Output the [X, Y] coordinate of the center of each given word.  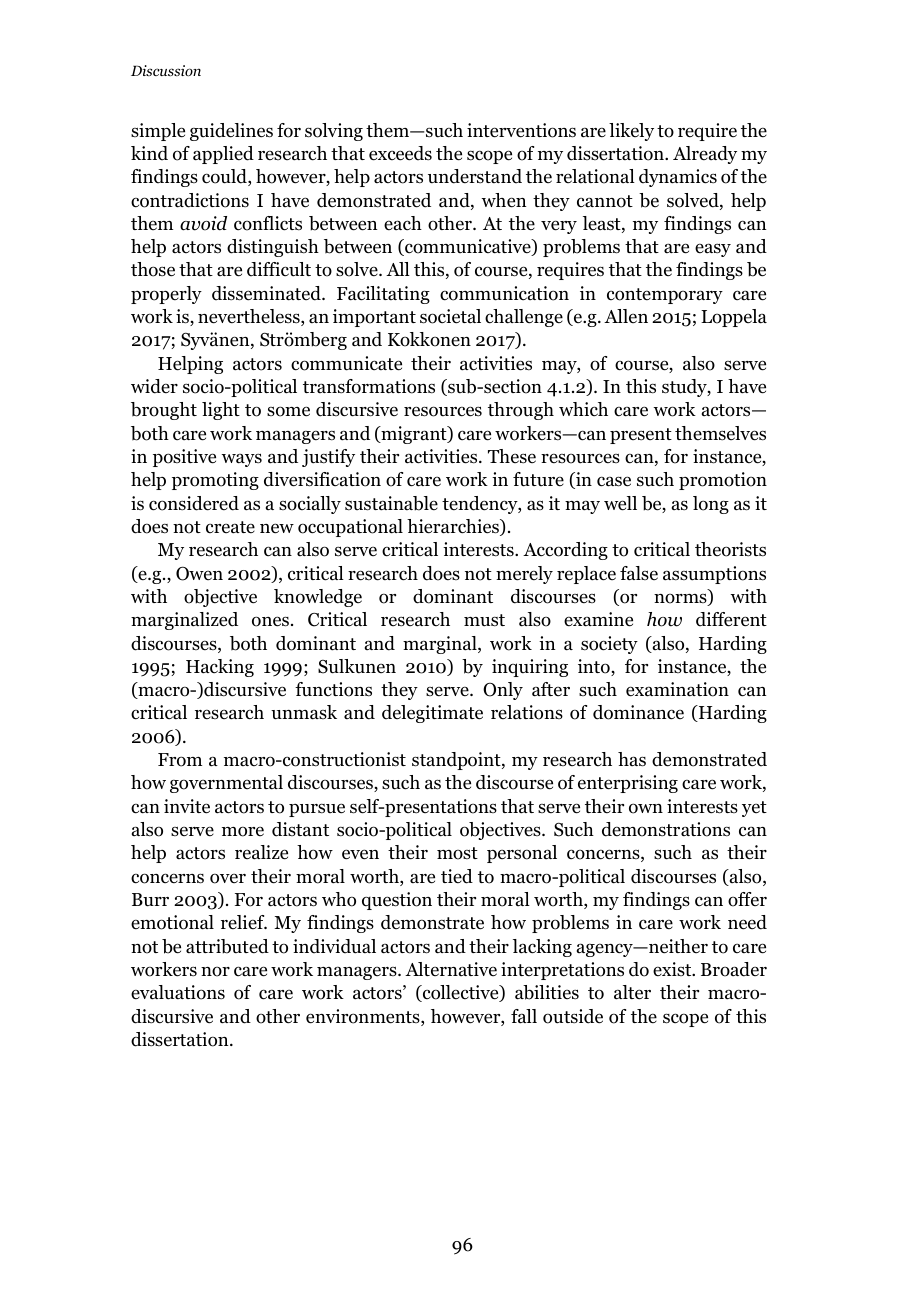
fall [524, 1016]
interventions [521, 130]
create [230, 527]
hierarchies [454, 527]
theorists [730, 549]
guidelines [231, 132]
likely [631, 132]
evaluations [178, 992]
